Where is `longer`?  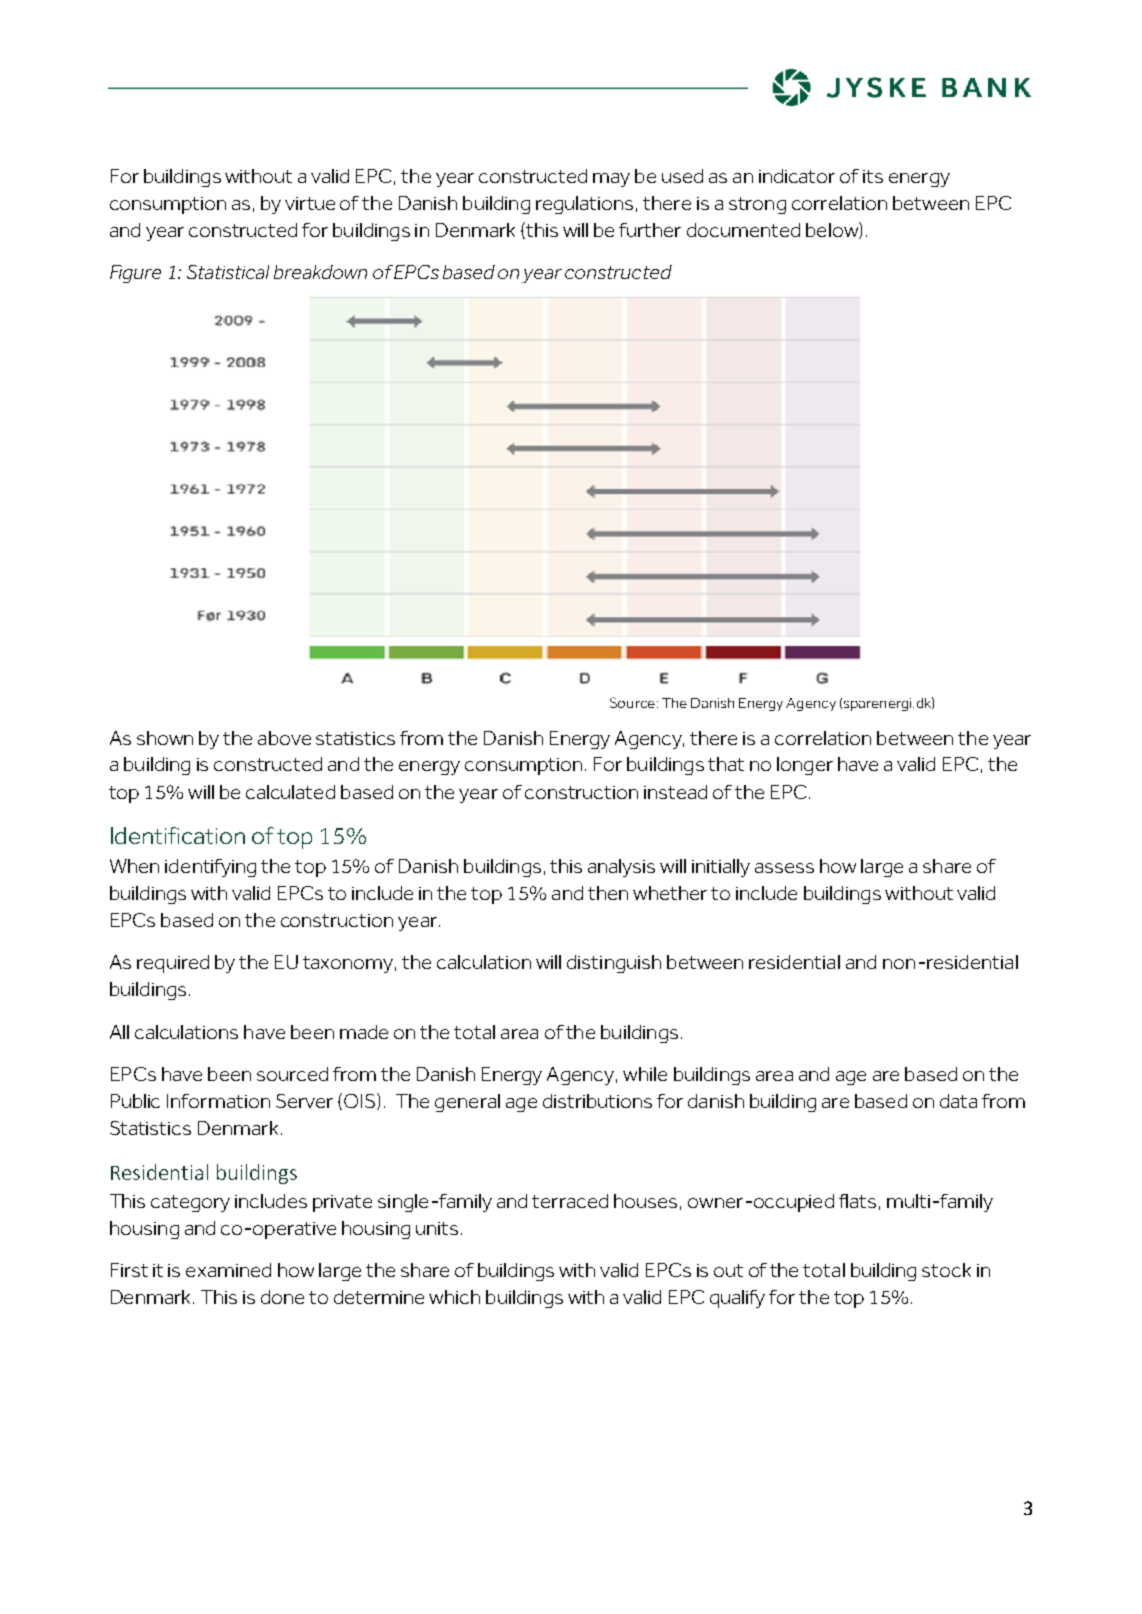 longer is located at coordinates (805, 766).
